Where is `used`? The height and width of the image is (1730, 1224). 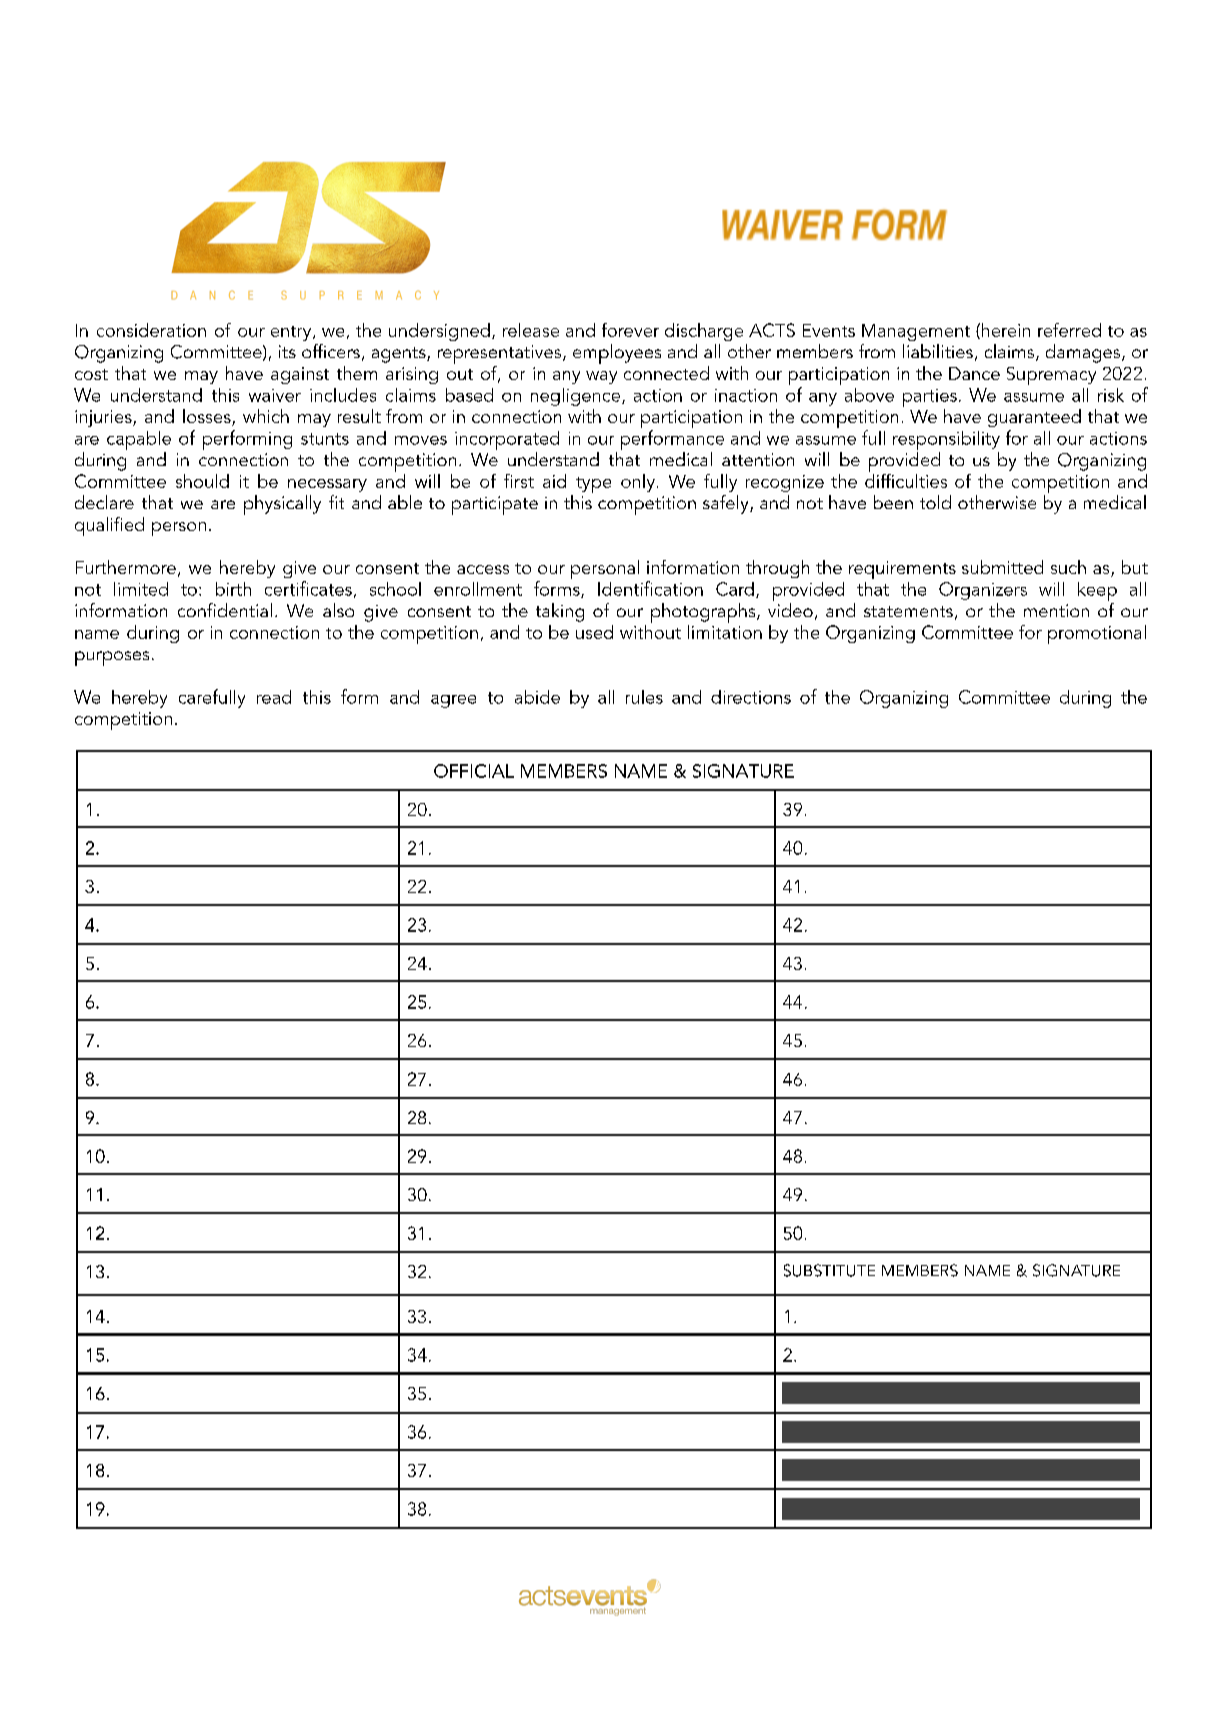 used is located at coordinates (594, 632).
